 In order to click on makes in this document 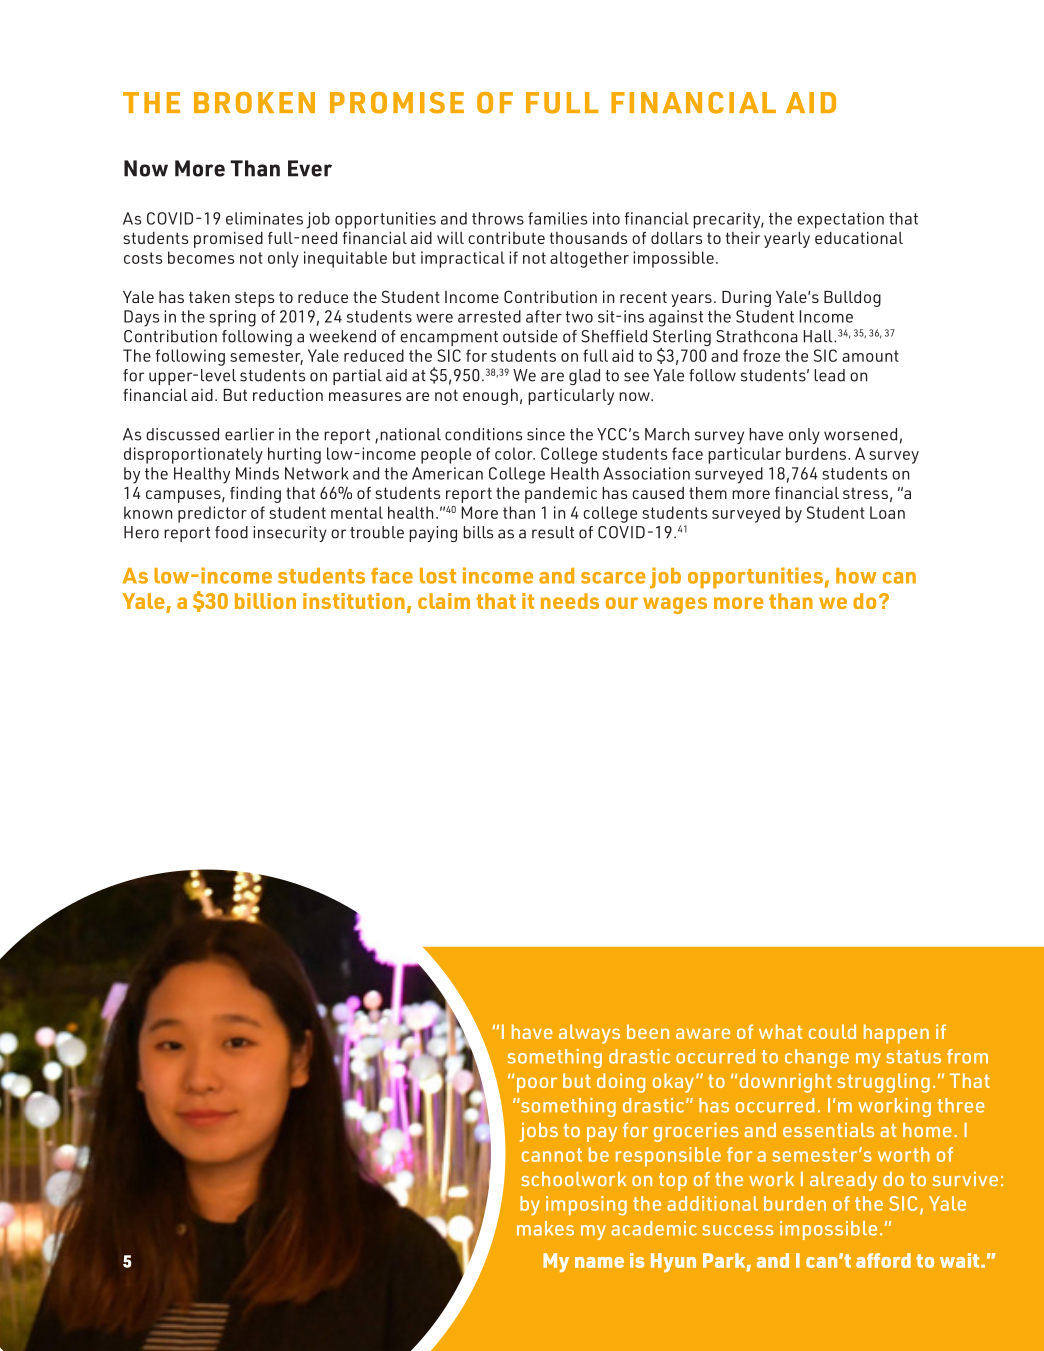, I will do `click(545, 1228)`.
